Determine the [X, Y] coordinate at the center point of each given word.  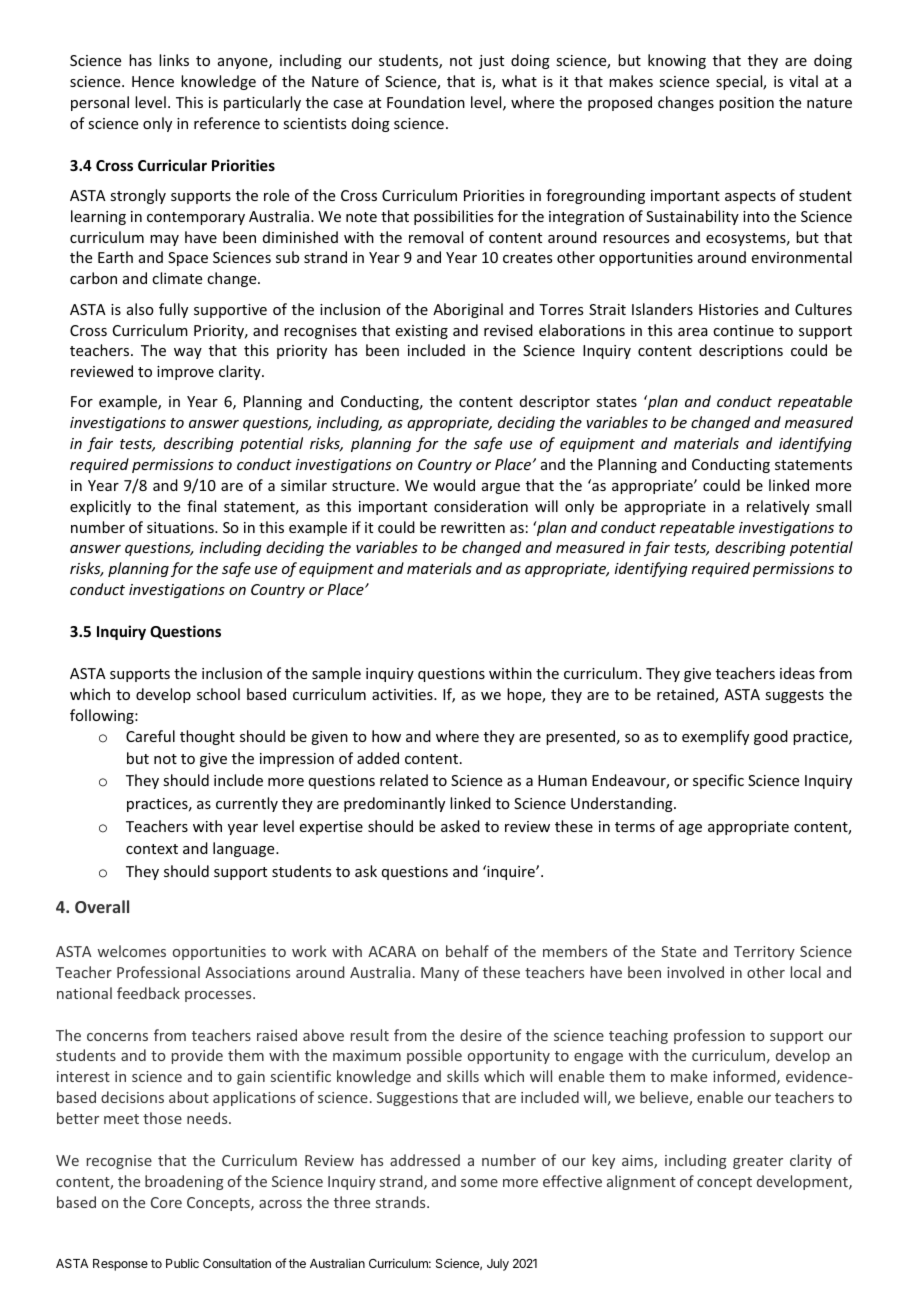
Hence [153, 81]
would [454, 485]
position [746, 104]
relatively [778, 507]
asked [460, 826]
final [201, 506]
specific [718, 781]
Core [166, 1202]
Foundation [426, 102]
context [152, 849]
